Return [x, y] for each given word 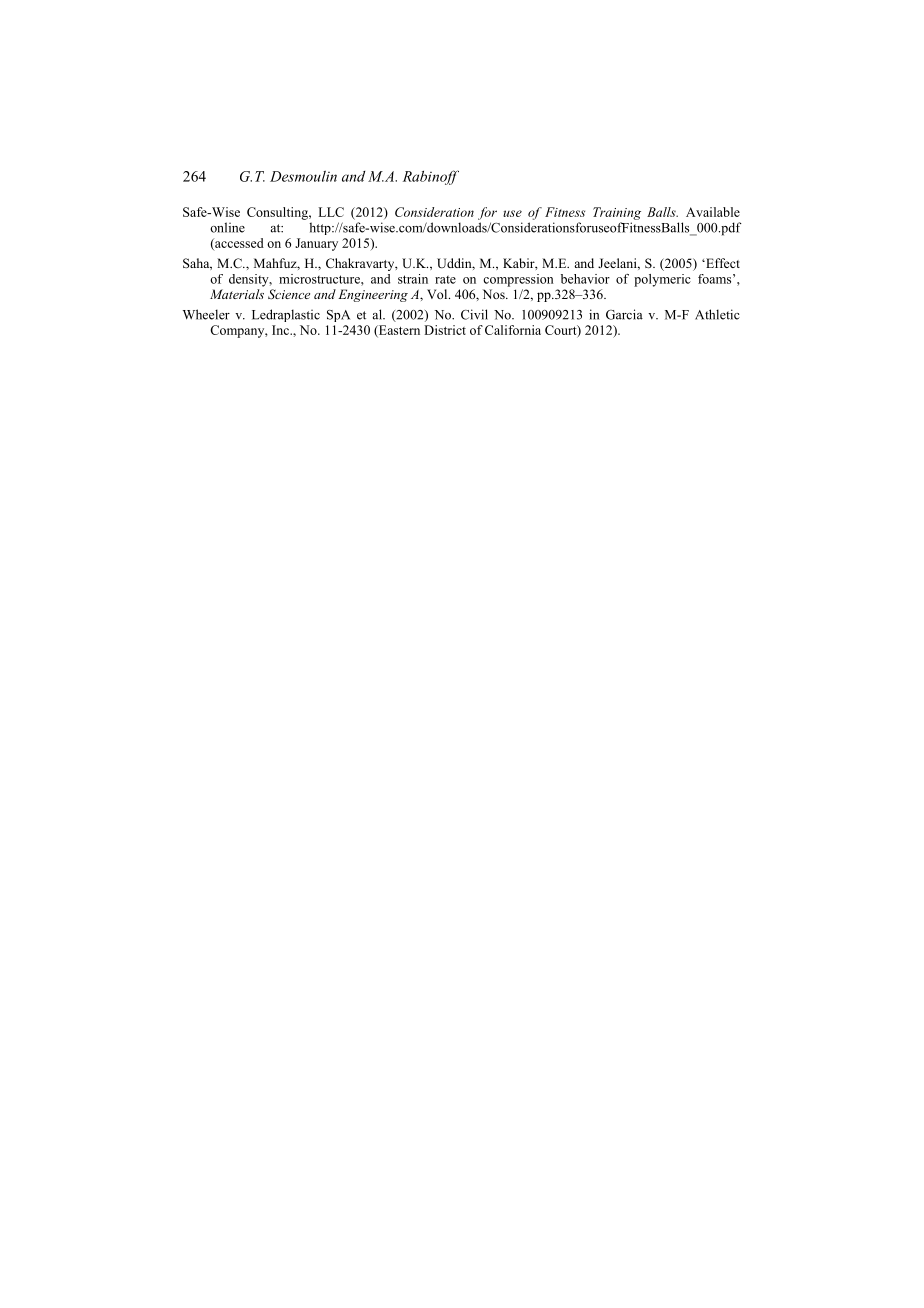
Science [289, 294]
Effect [722, 263]
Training [617, 213]
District [445, 330]
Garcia [624, 314]
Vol [438, 294]
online [227, 227]
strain [413, 279]
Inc [281, 330]
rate [445, 279]
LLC [331, 212]
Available [713, 212]
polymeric [662, 280]
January [316, 244]
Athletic [717, 314]
